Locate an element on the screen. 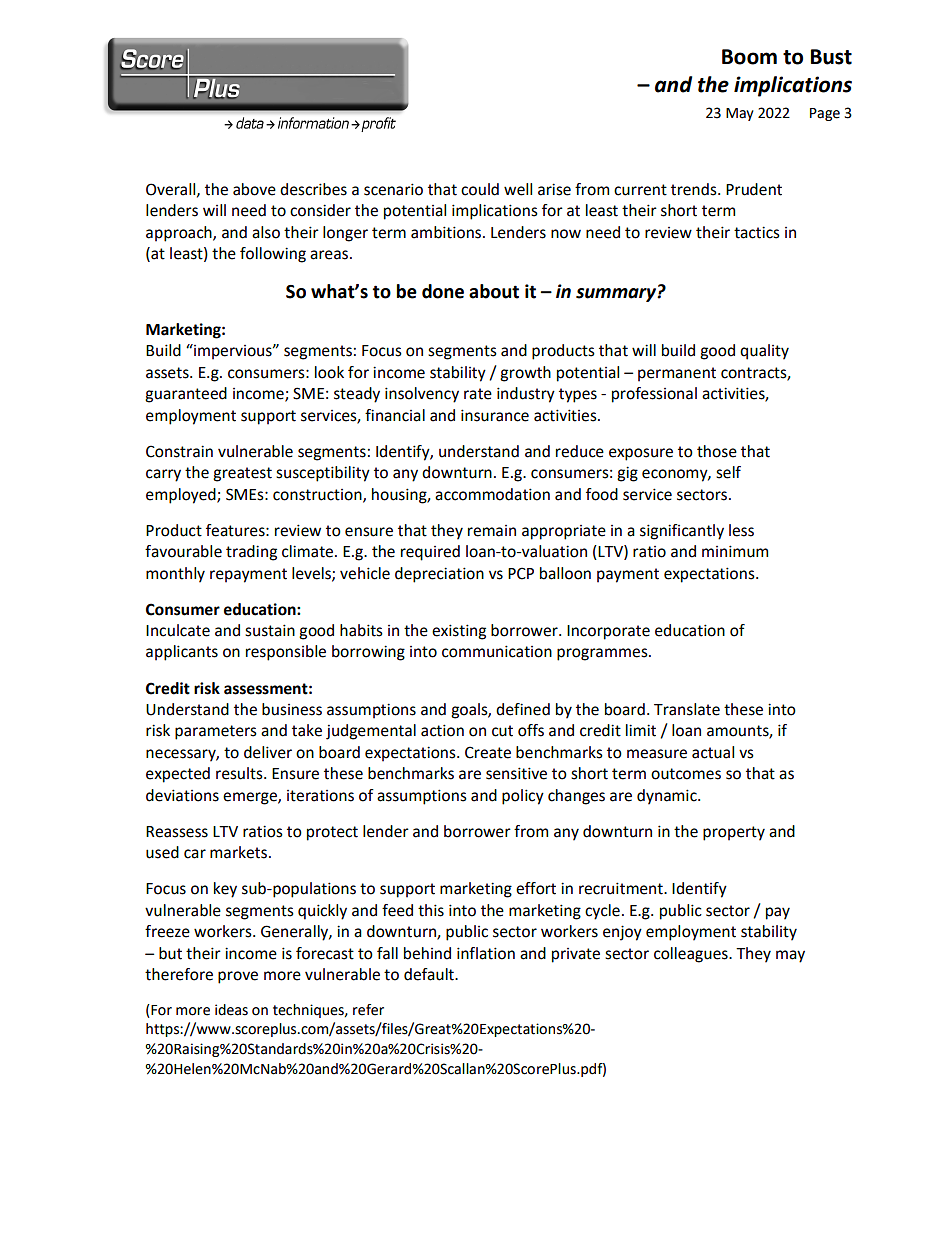  growth is located at coordinates (525, 374).
